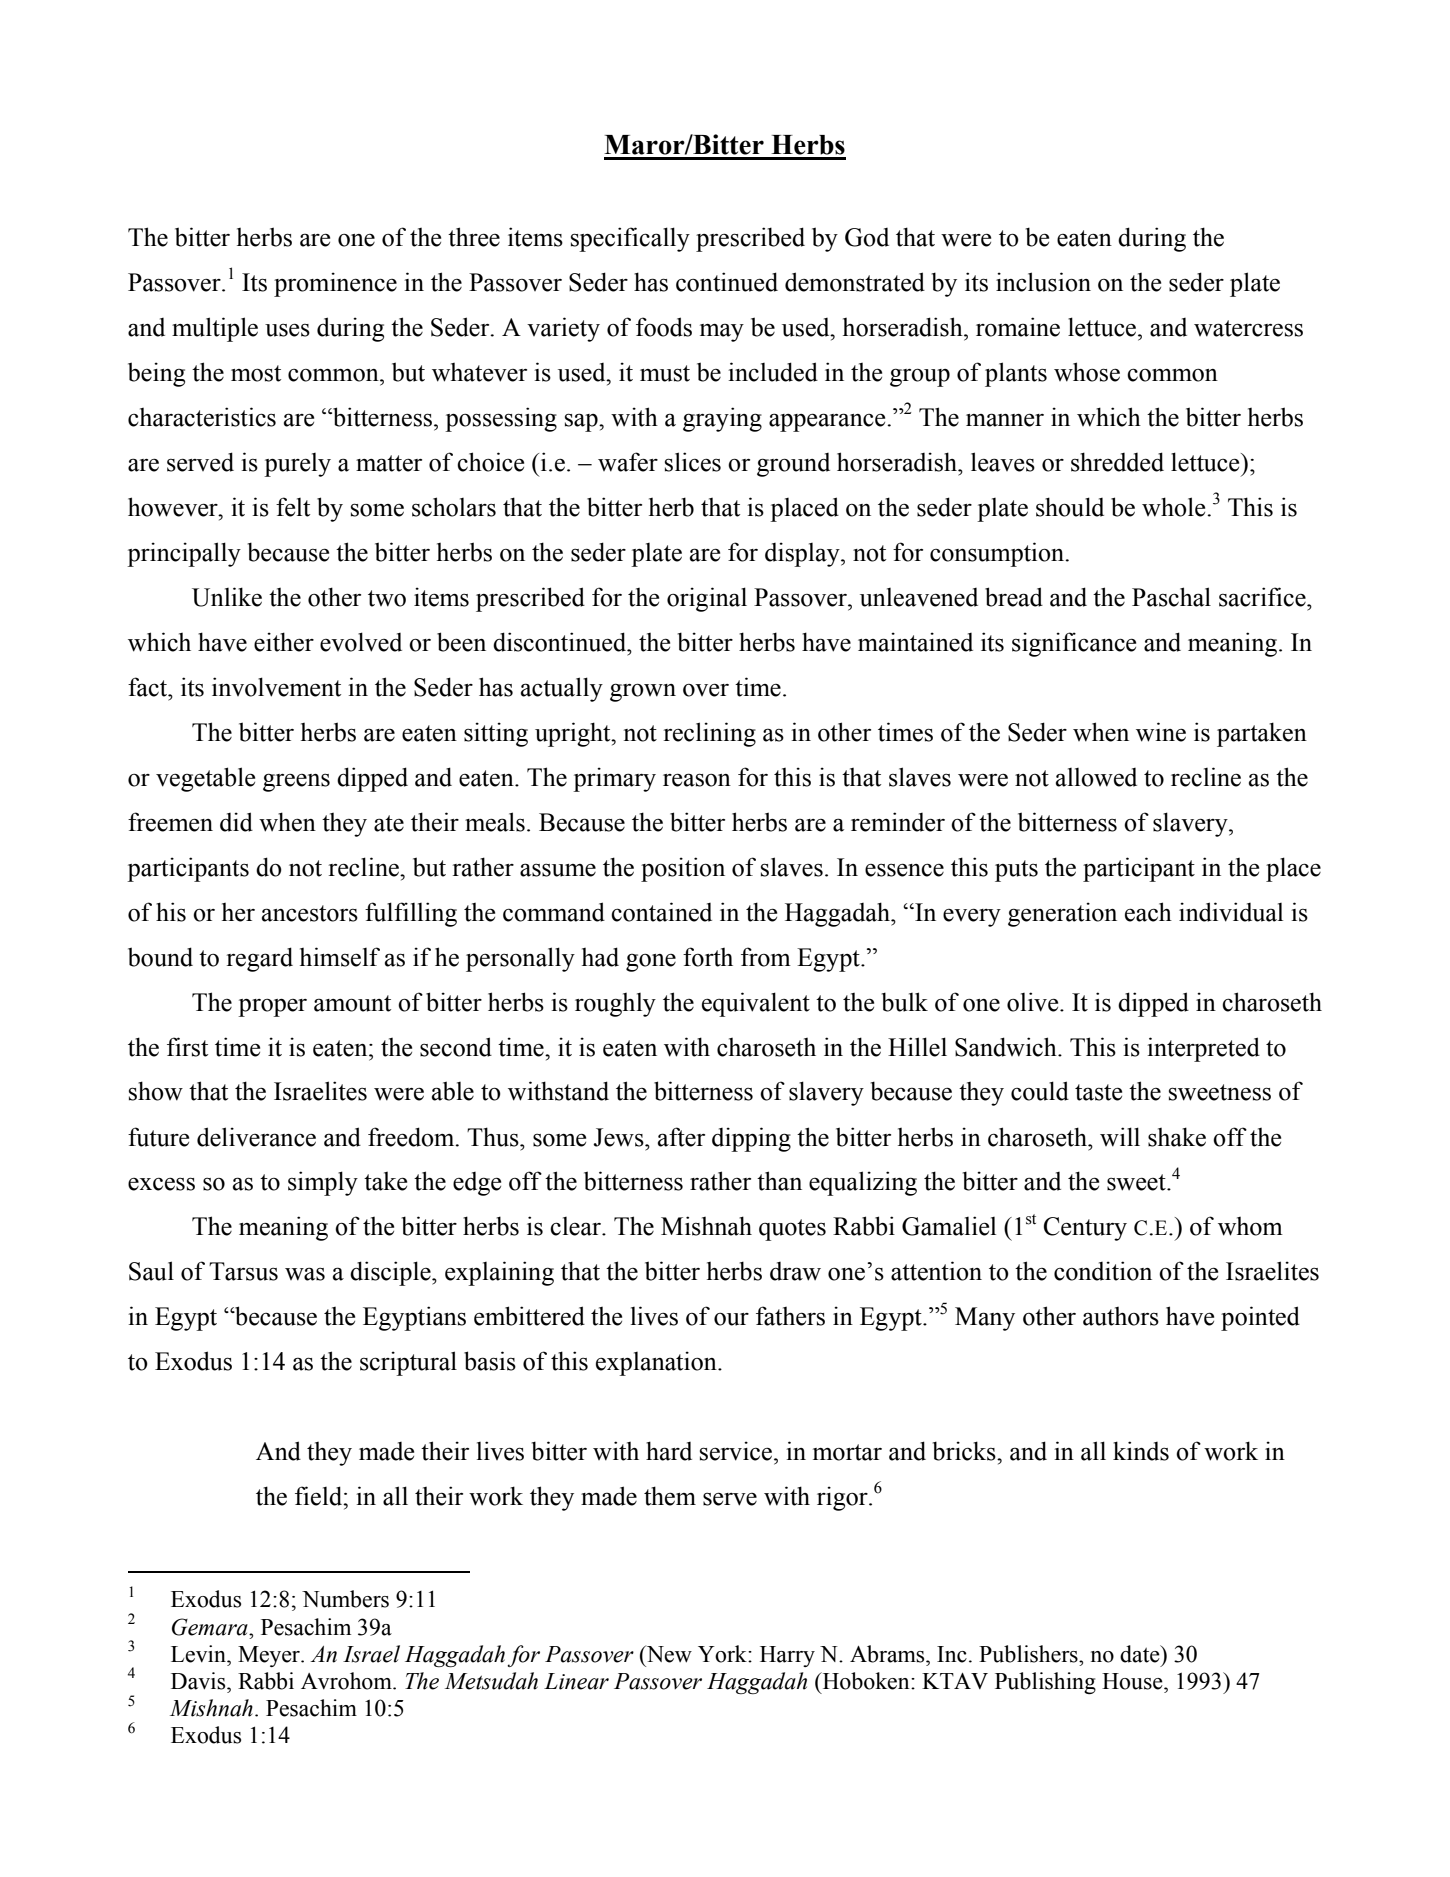 This image has width=1450, height=1877. I want to click on prominence, so click(335, 284).
